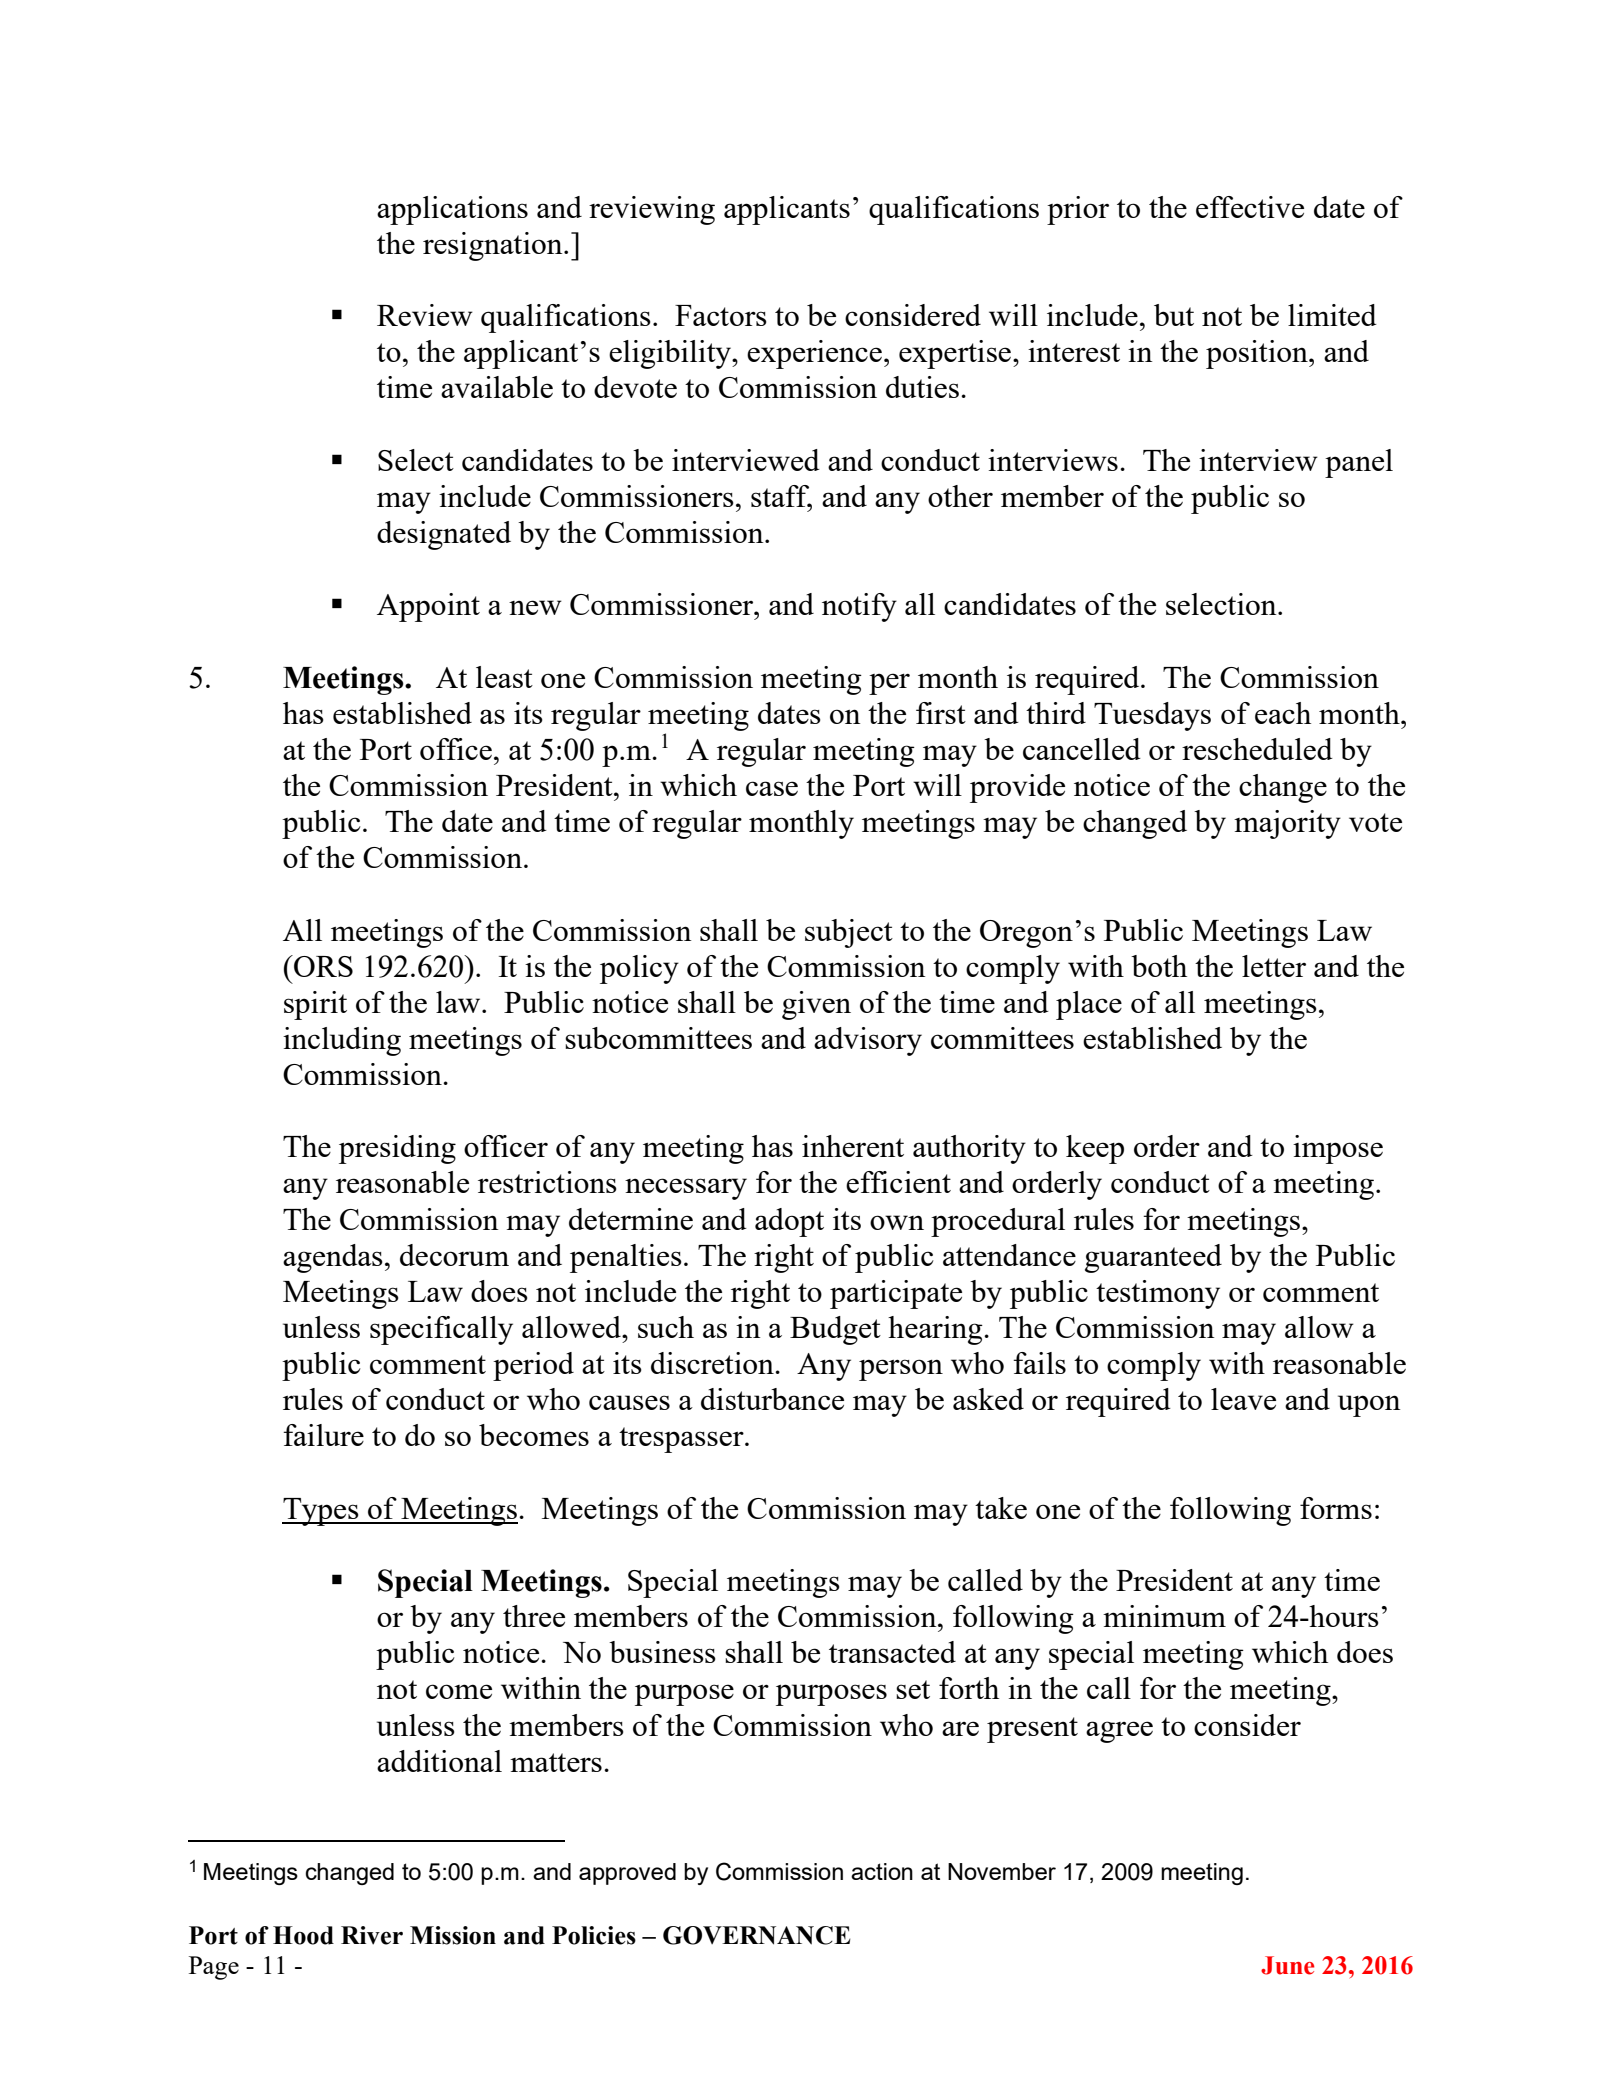  What do you see at coordinates (342, 1041) in the document?
I see `including` at bounding box center [342, 1041].
